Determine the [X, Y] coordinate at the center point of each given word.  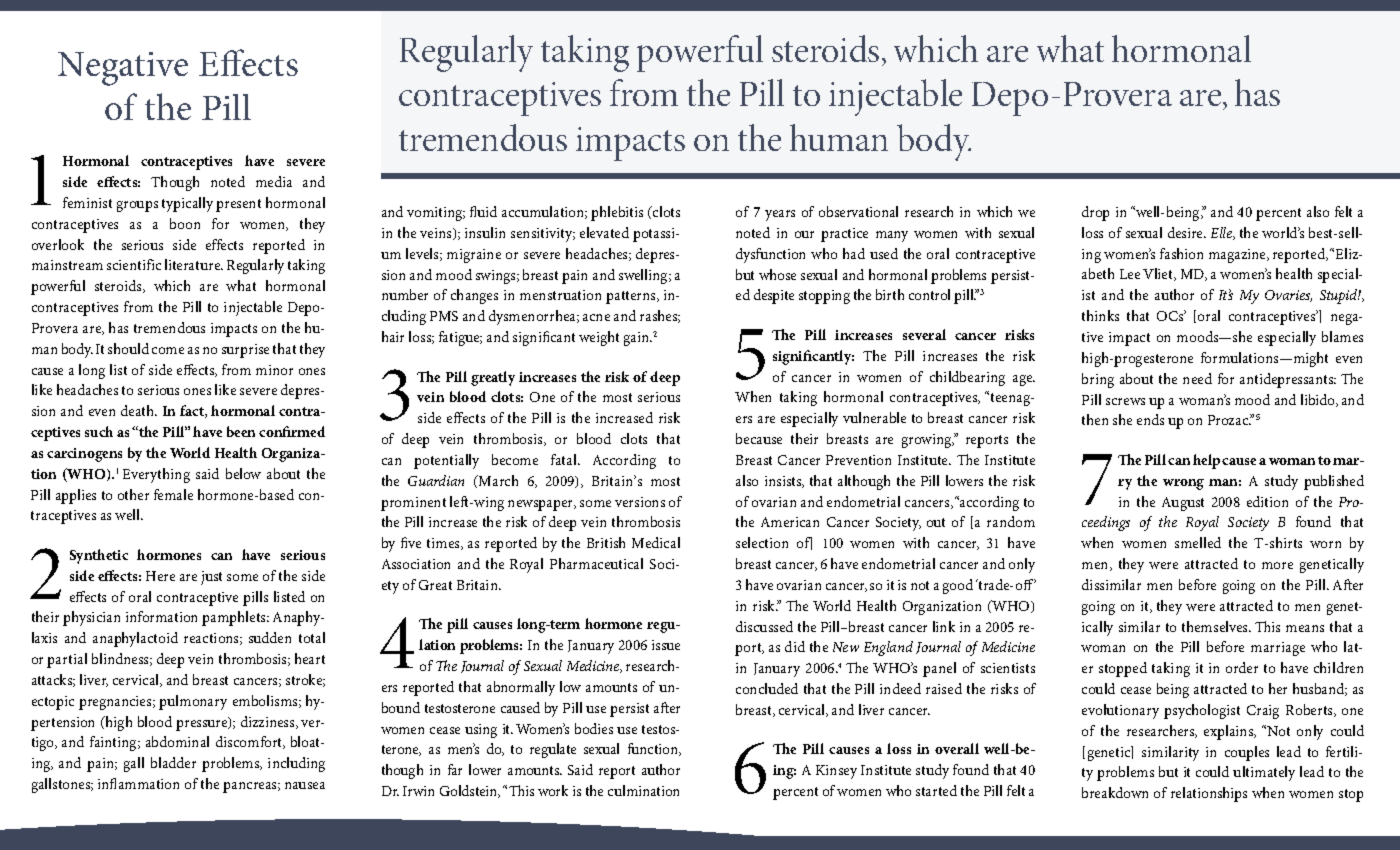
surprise [245, 351]
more [1277, 565]
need [1197, 378]
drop [1095, 213]
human [839, 137]
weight [599, 338]
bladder [173, 762]
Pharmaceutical [596, 563]
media [274, 181]
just [211, 578]
